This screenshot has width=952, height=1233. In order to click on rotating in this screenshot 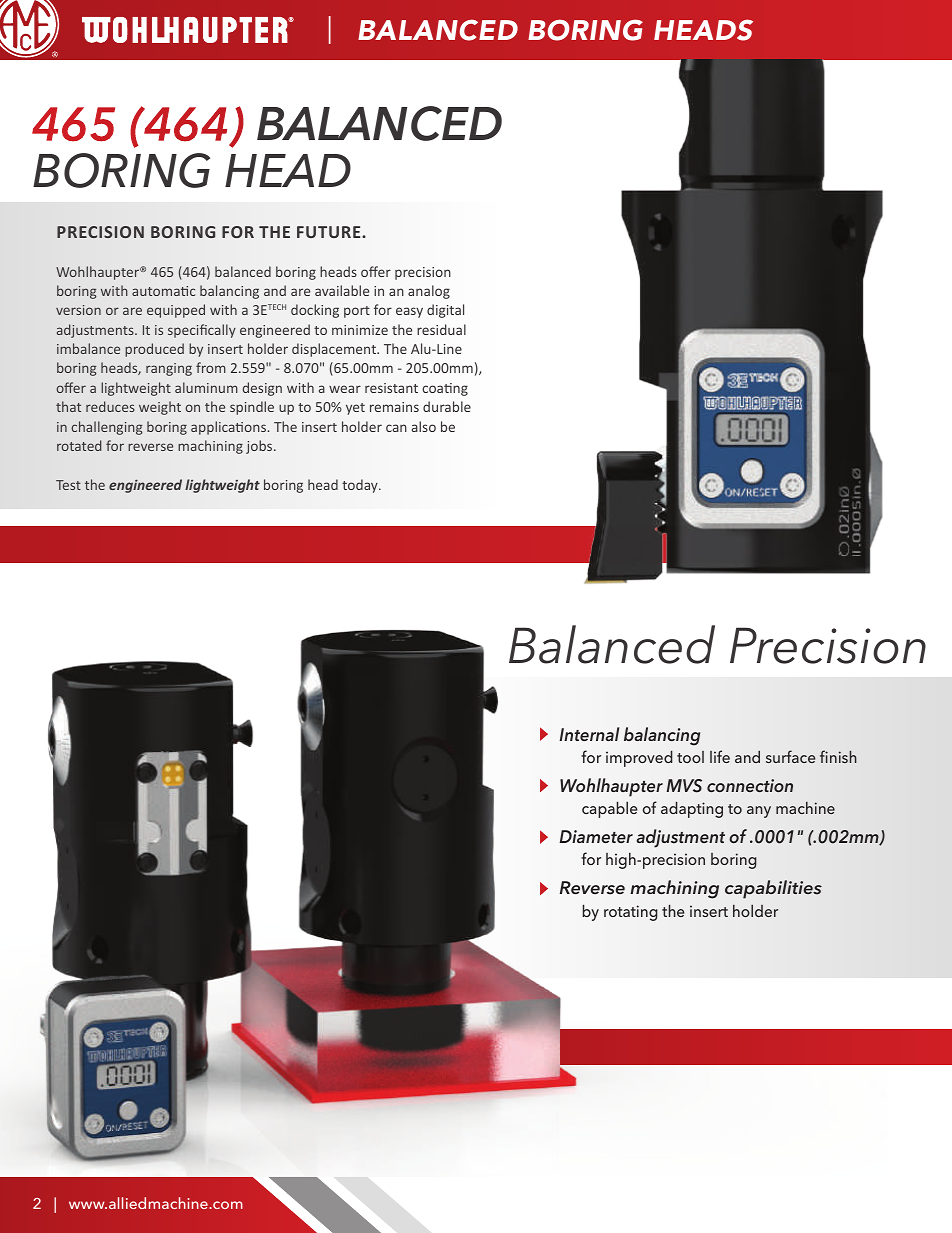, I will do `click(631, 913)`.
